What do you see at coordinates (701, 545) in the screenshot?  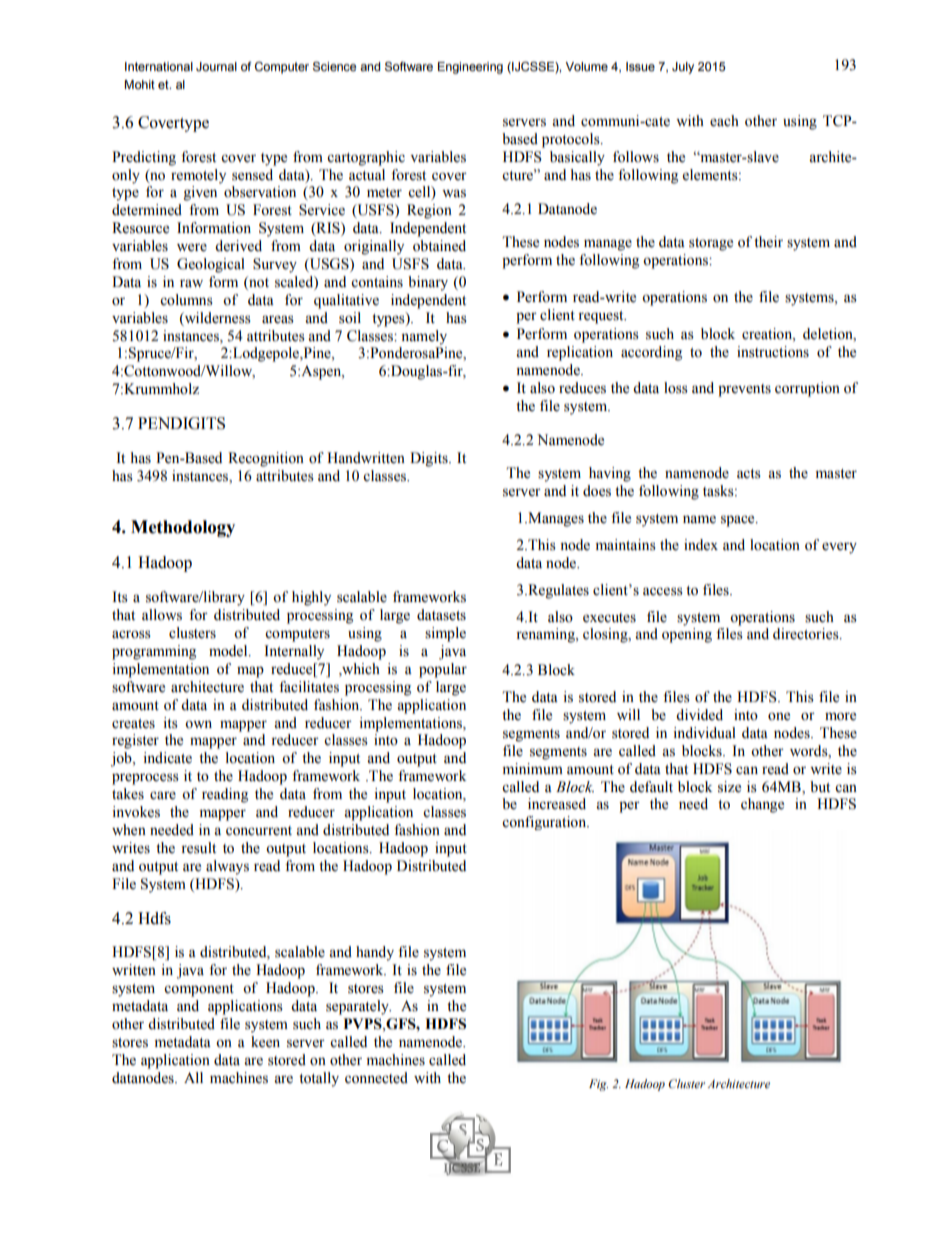 I see `index` at bounding box center [701, 545].
